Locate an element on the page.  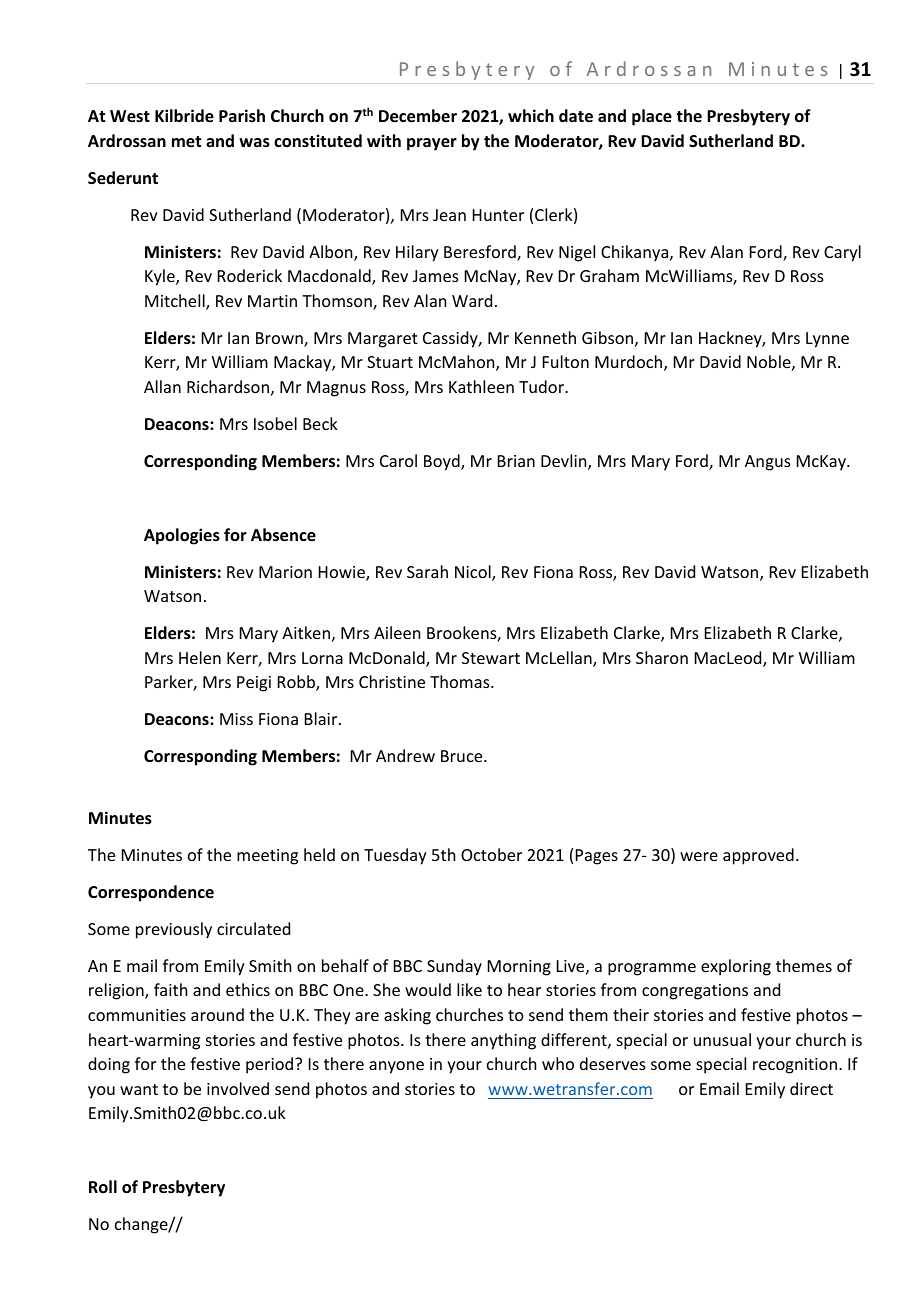
meeting is located at coordinates (267, 857).
